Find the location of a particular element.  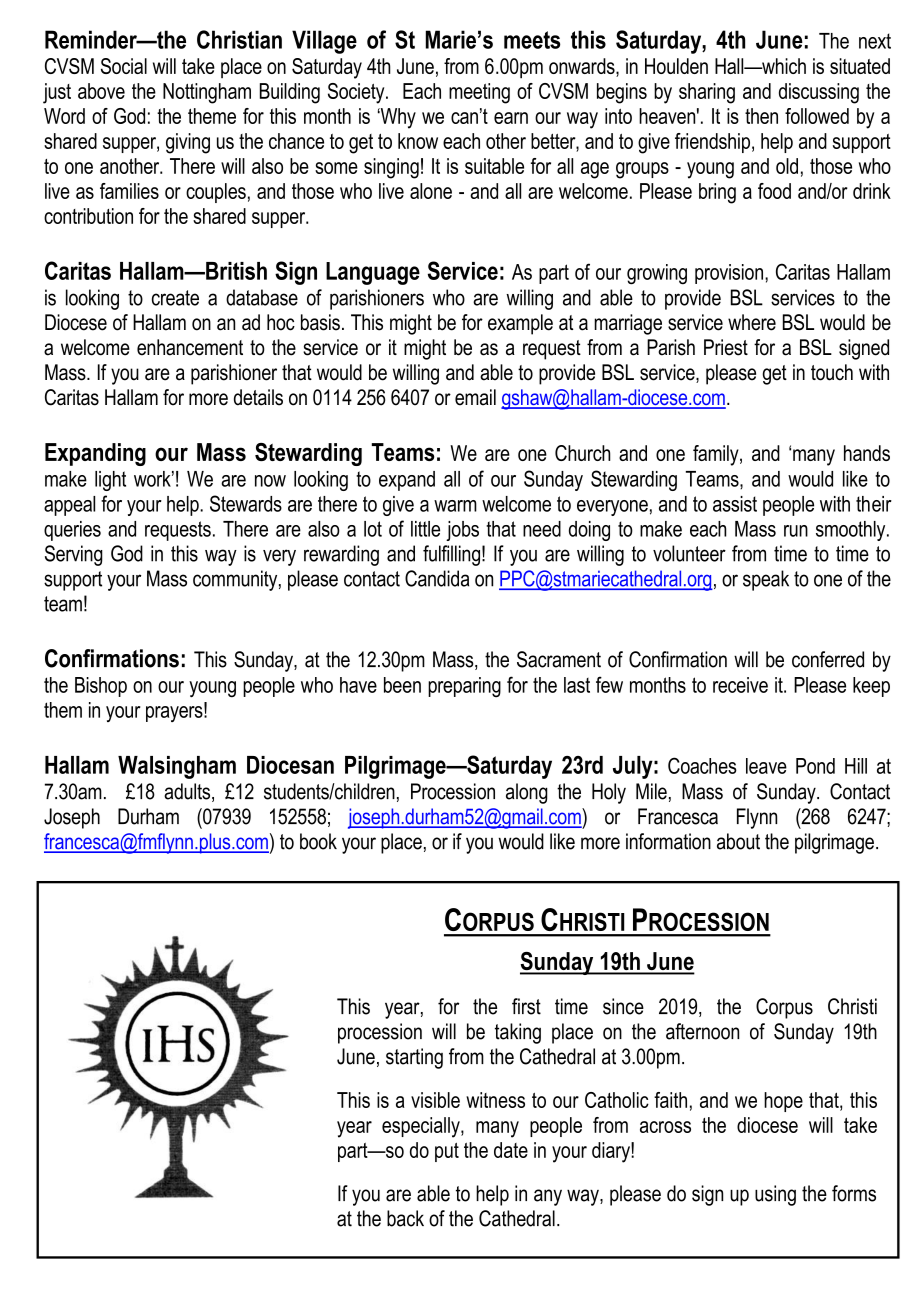

Social is located at coordinates (124, 66).
